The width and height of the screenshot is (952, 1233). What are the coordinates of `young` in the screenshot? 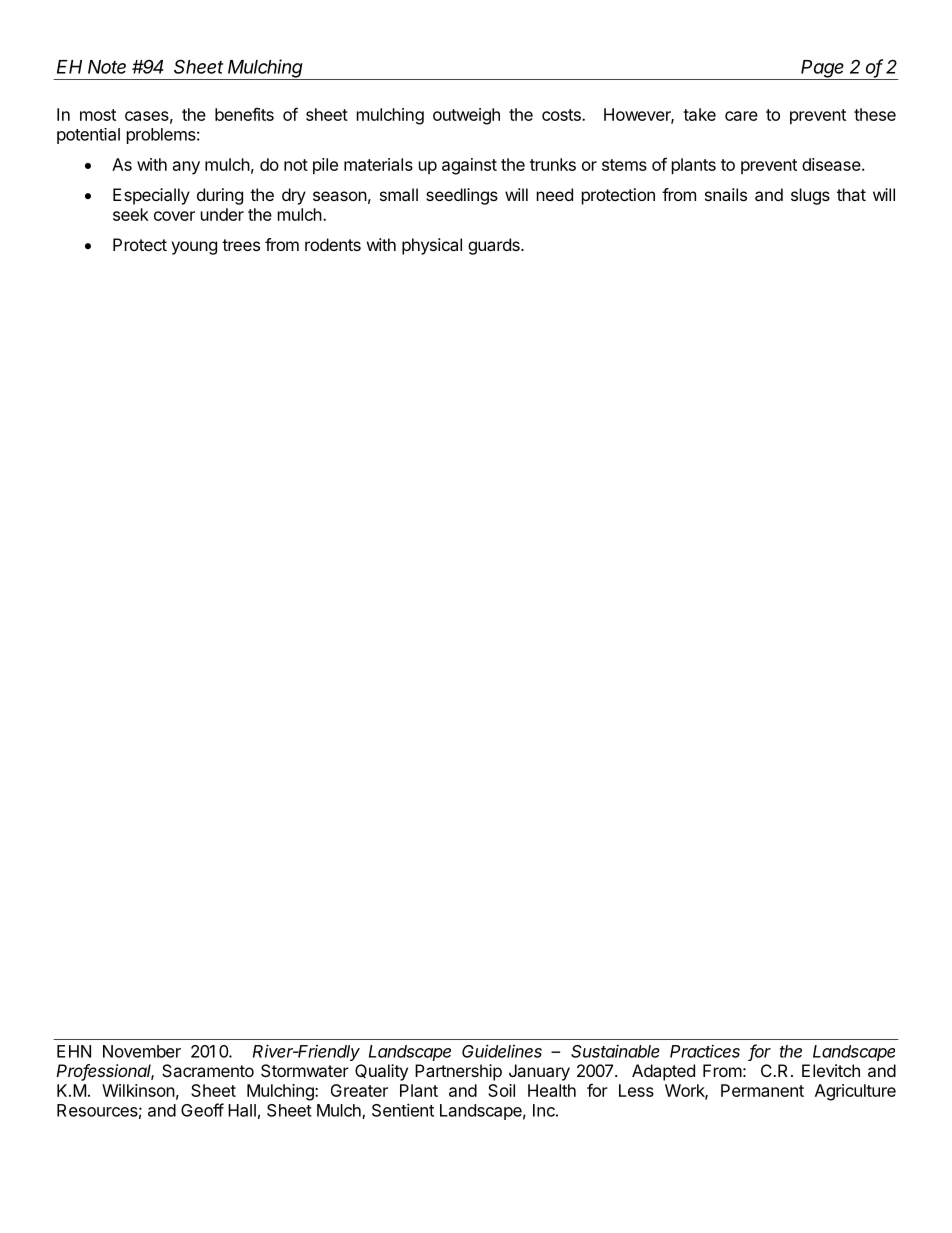 It's located at (194, 248).
